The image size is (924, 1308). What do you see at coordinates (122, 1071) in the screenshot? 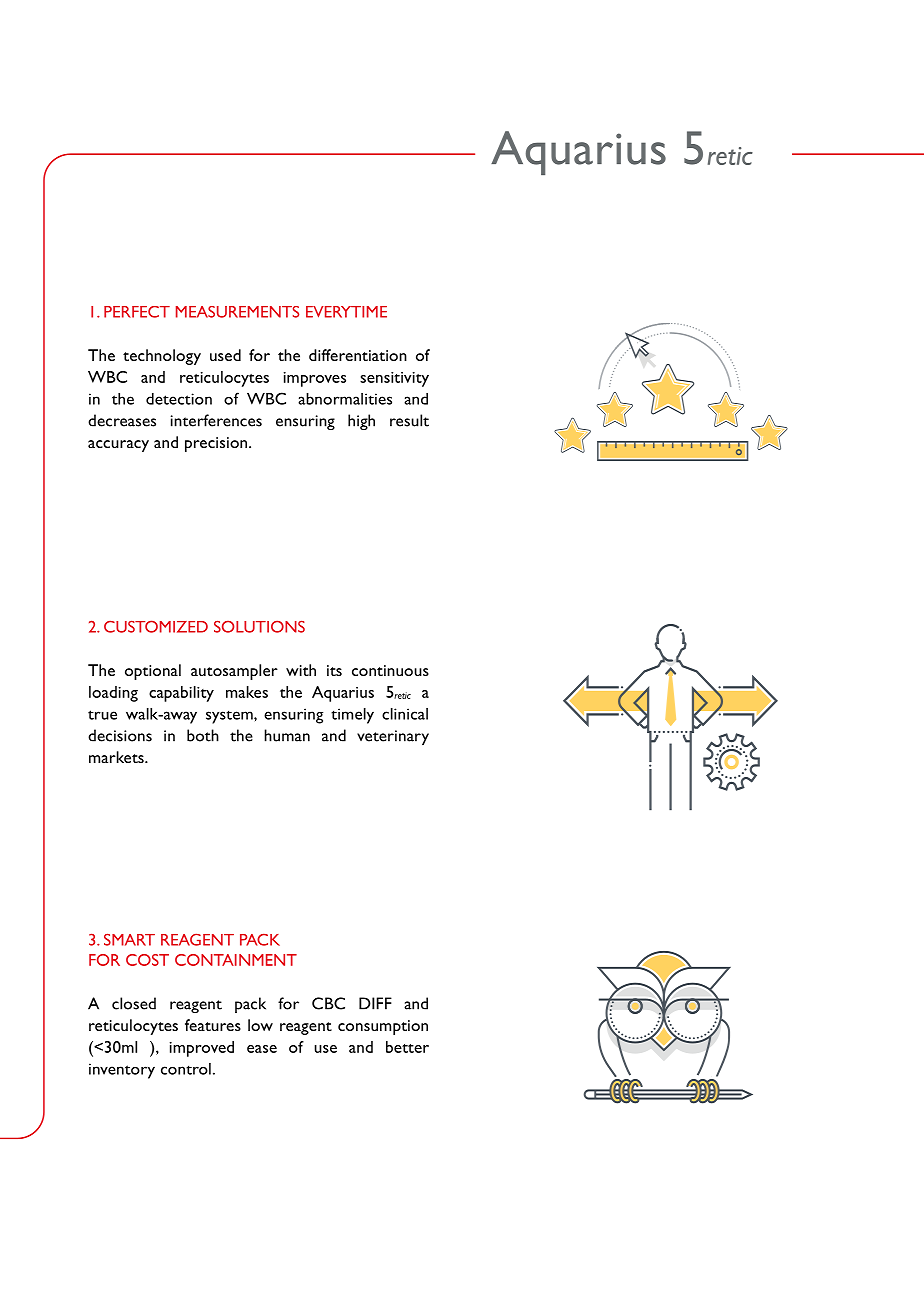
I see `inventory` at bounding box center [122, 1071].
